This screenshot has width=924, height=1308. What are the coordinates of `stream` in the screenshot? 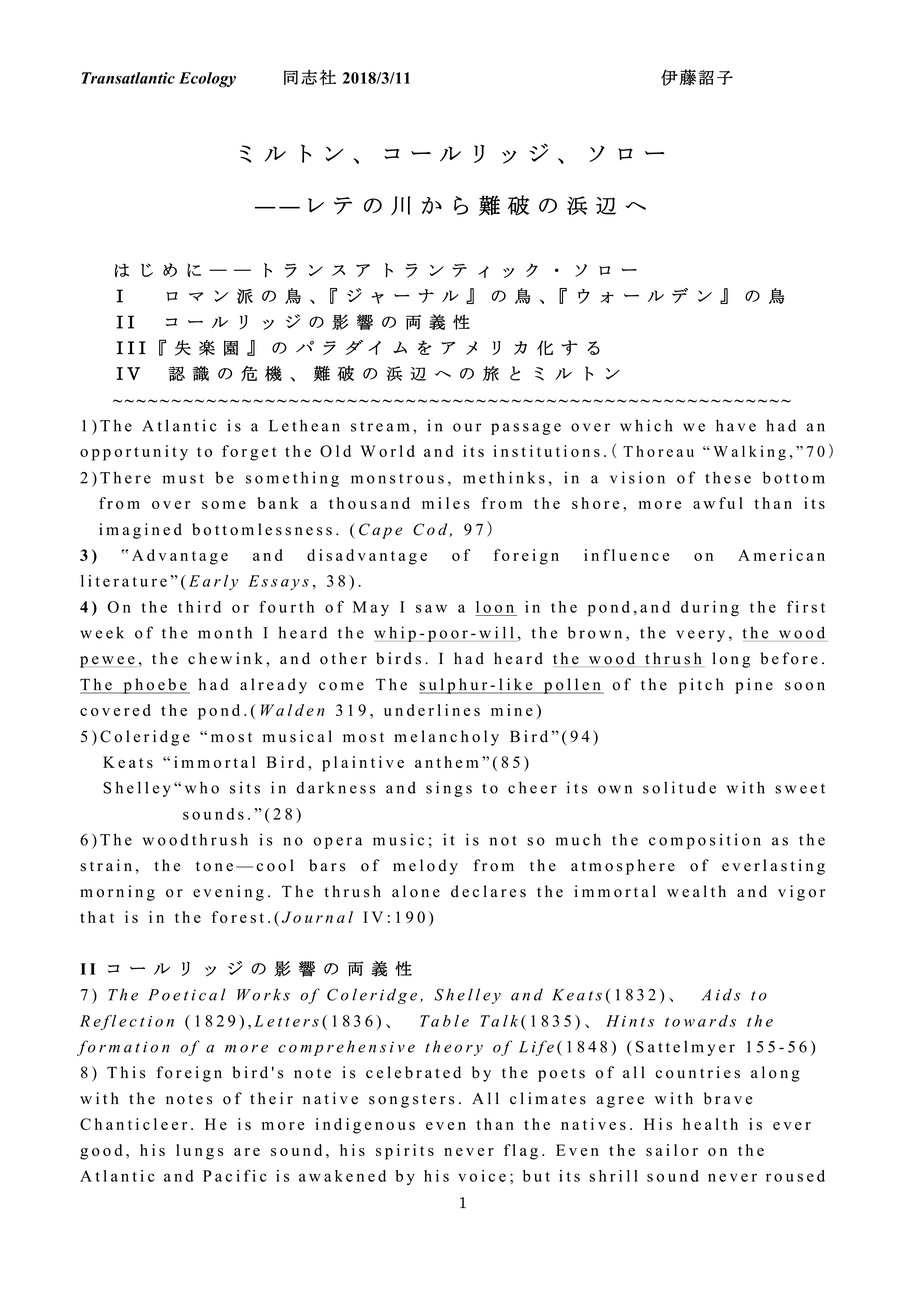 It's located at (380, 426).
